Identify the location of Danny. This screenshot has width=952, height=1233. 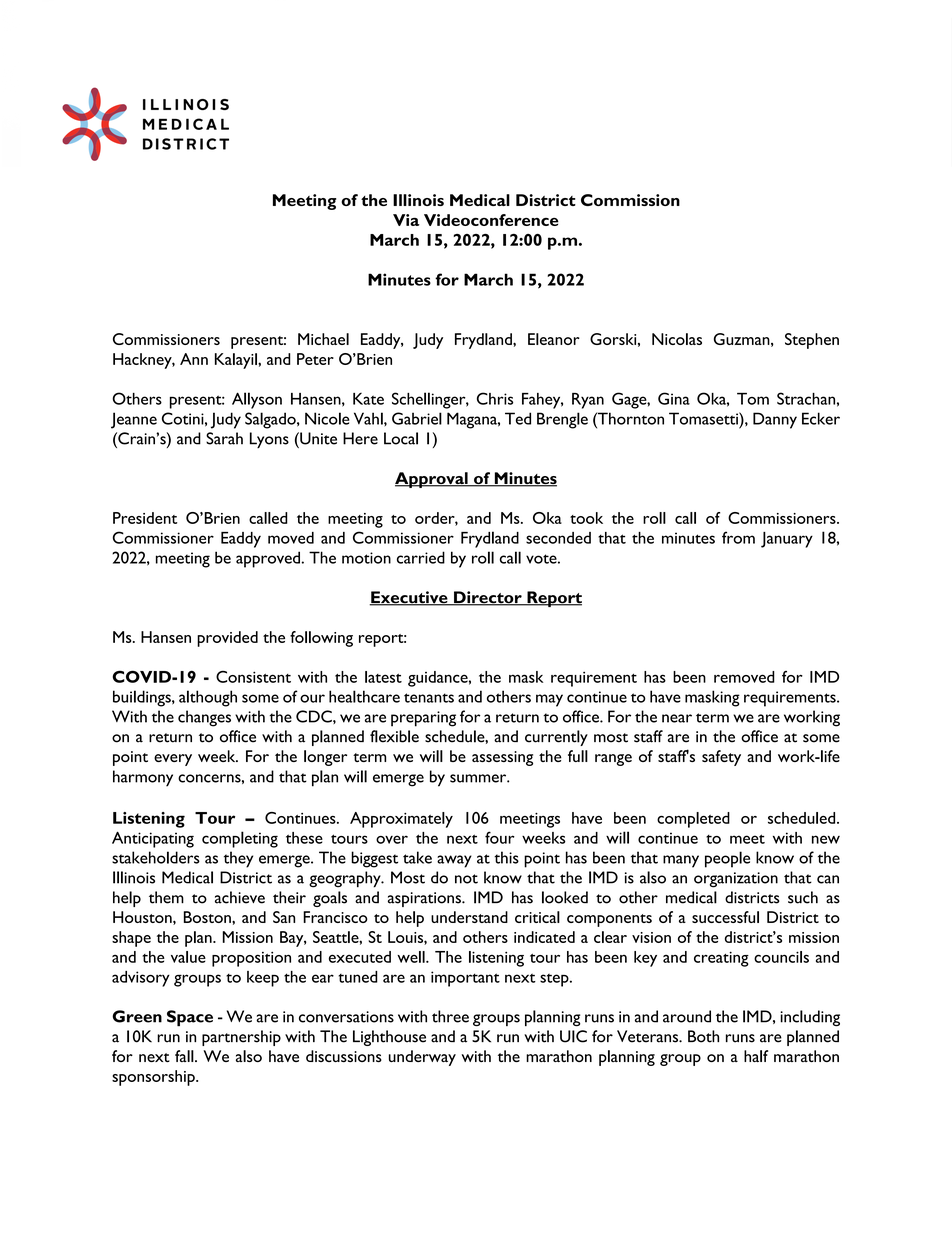
(775, 420).
